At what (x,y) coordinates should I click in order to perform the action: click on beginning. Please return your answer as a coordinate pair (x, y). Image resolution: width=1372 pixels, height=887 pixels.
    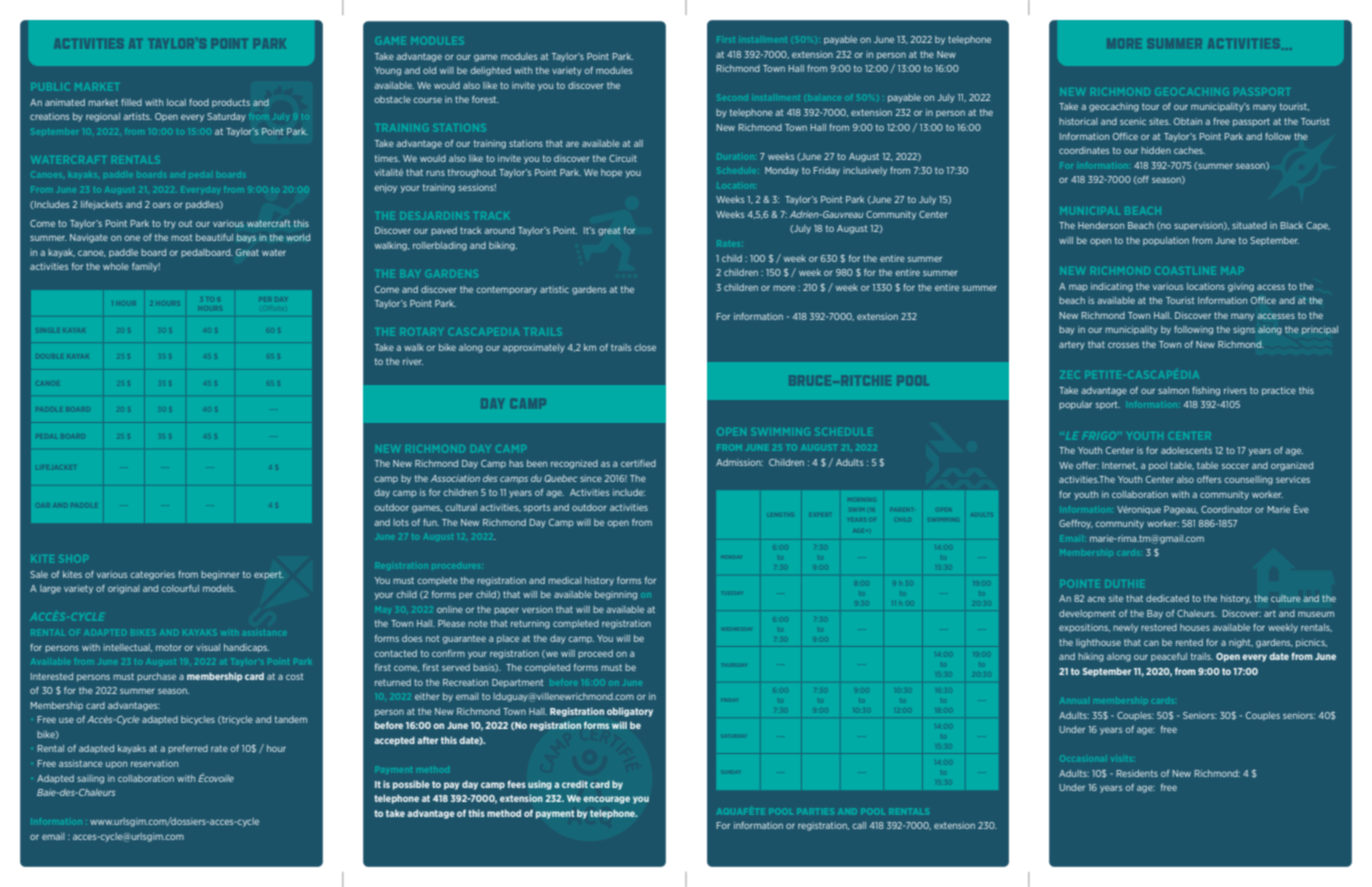
    Looking at the image, I should click on (616, 595).
